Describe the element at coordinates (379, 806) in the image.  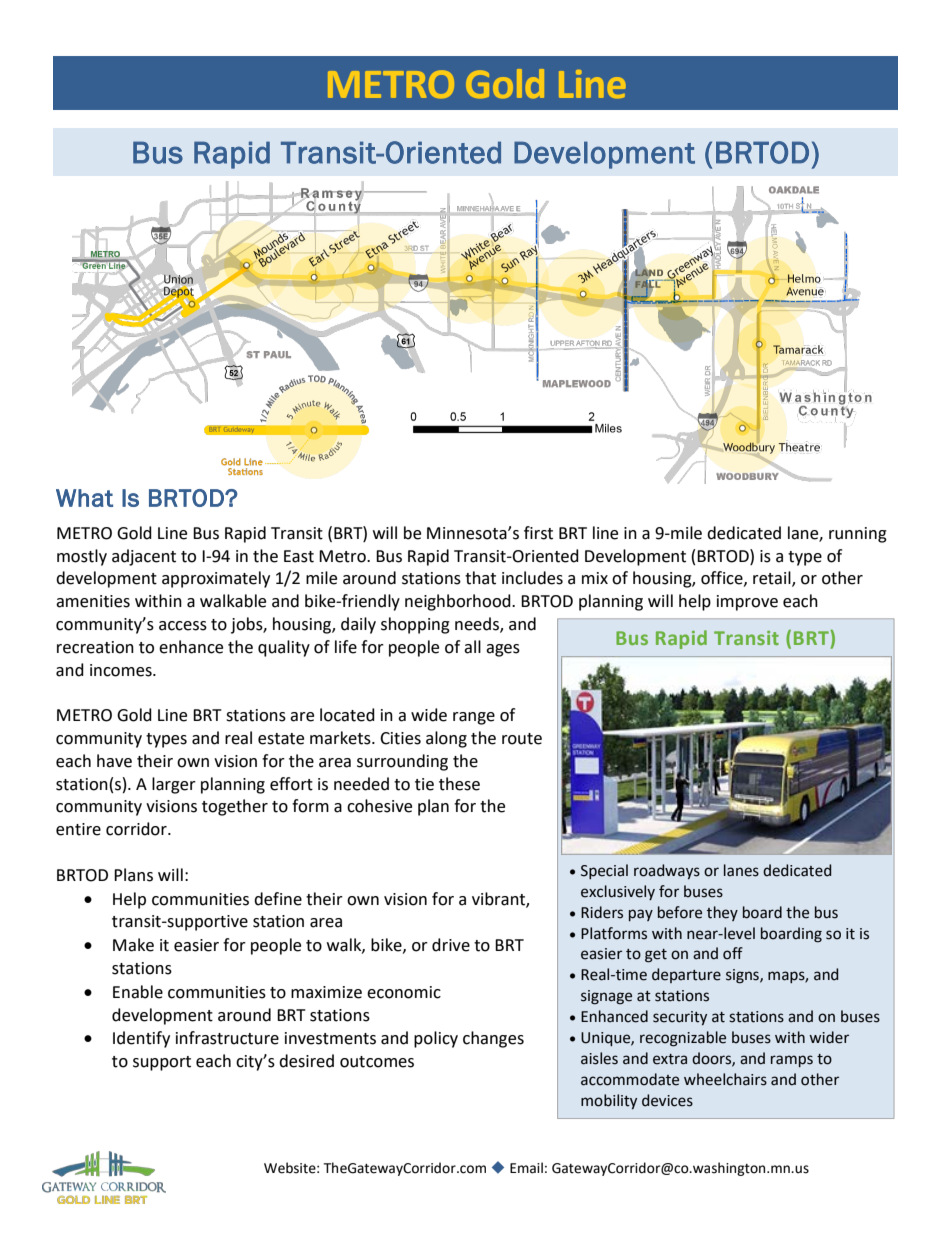
I see `cohesive` at that location.
